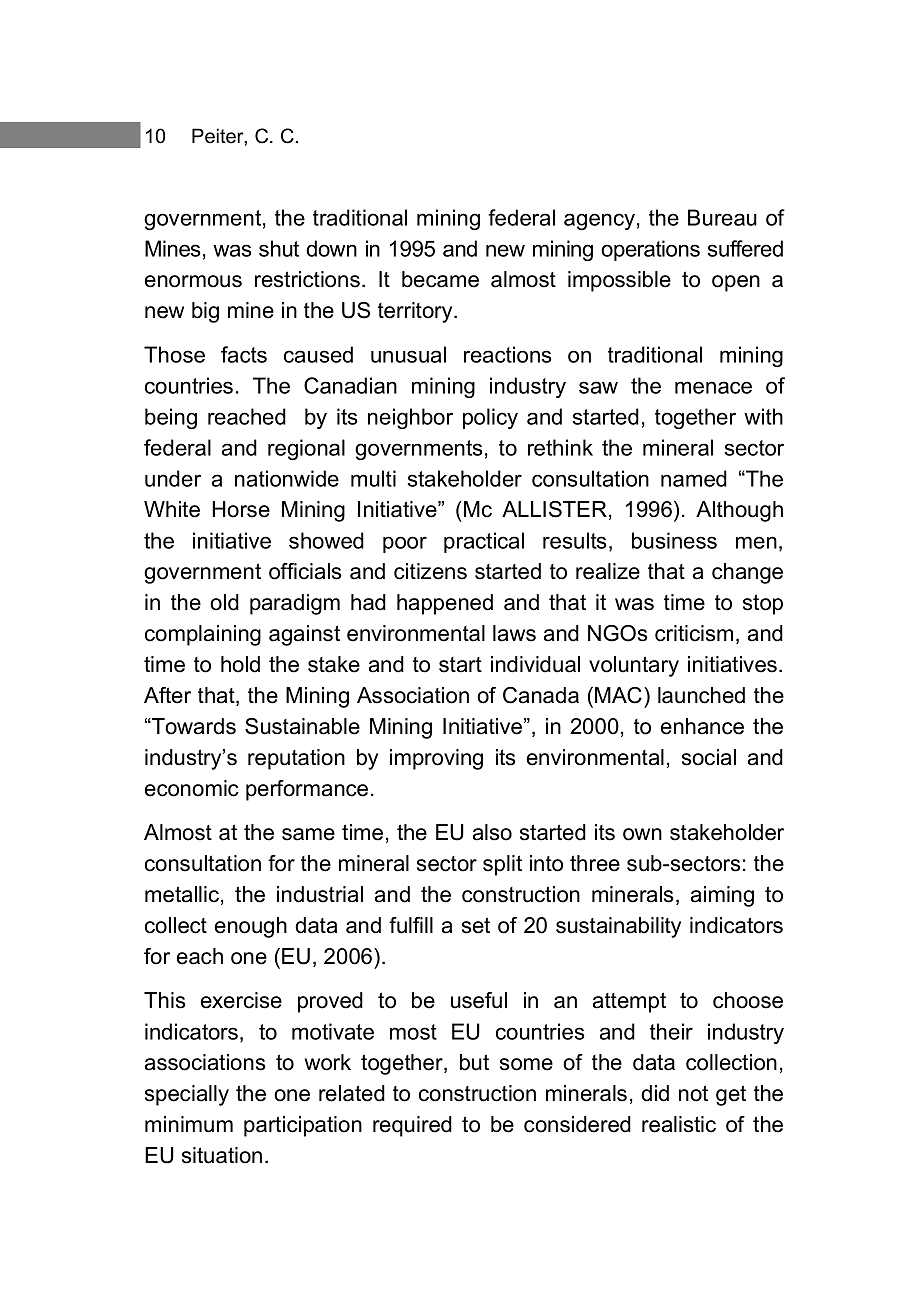  What do you see at coordinates (193, 726) in the screenshot?
I see `Towards` at bounding box center [193, 726].
